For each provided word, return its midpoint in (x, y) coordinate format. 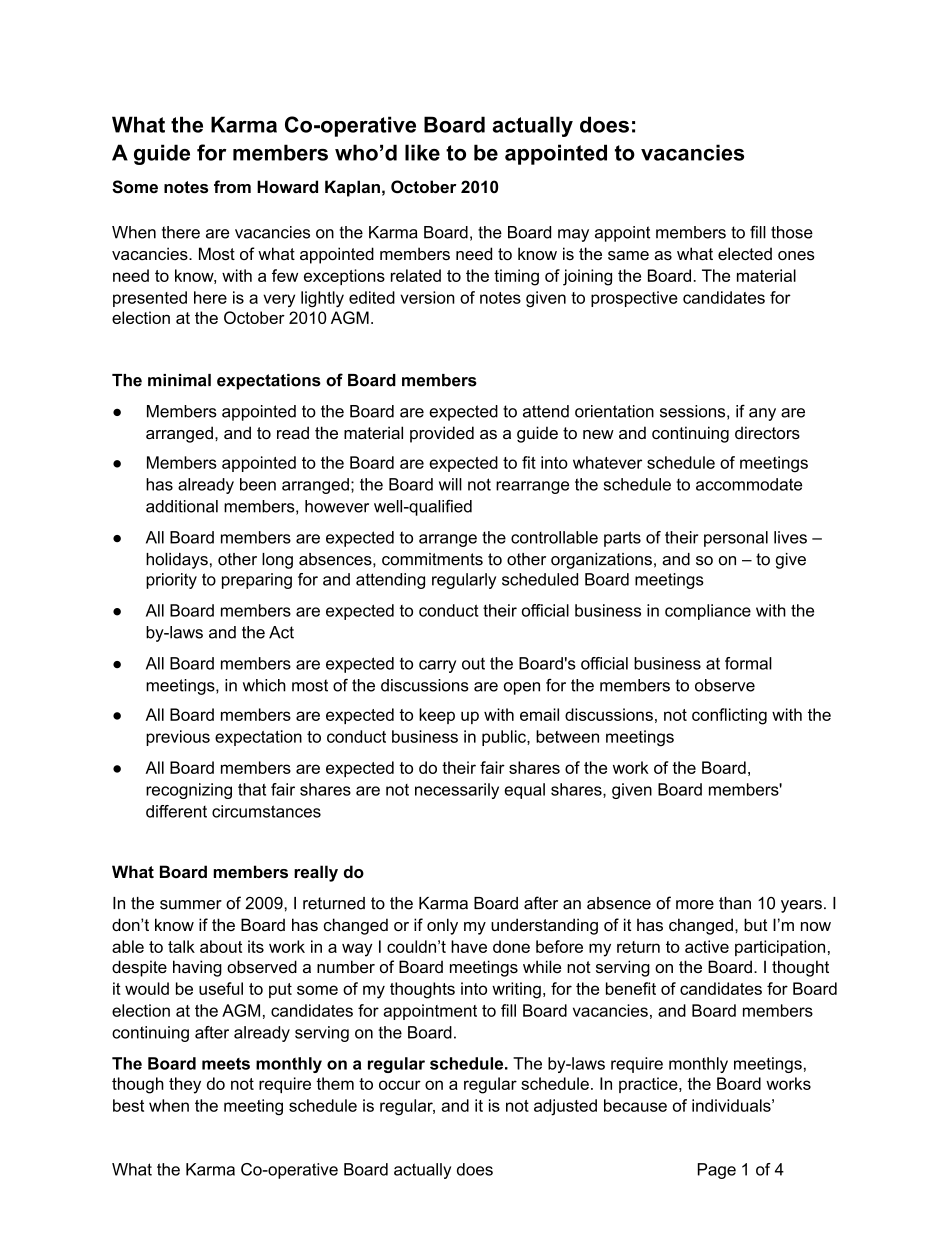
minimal (179, 380)
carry (437, 666)
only (442, 926)
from (232, 186)
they (185, 1085)
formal (748, 663)
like (422, 152)
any (762, 414)
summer (191, 905)
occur (400, 1085)
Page (717, 1171)
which (264, 685)
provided (442, 434)
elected (745, 253)
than (735, 903)
